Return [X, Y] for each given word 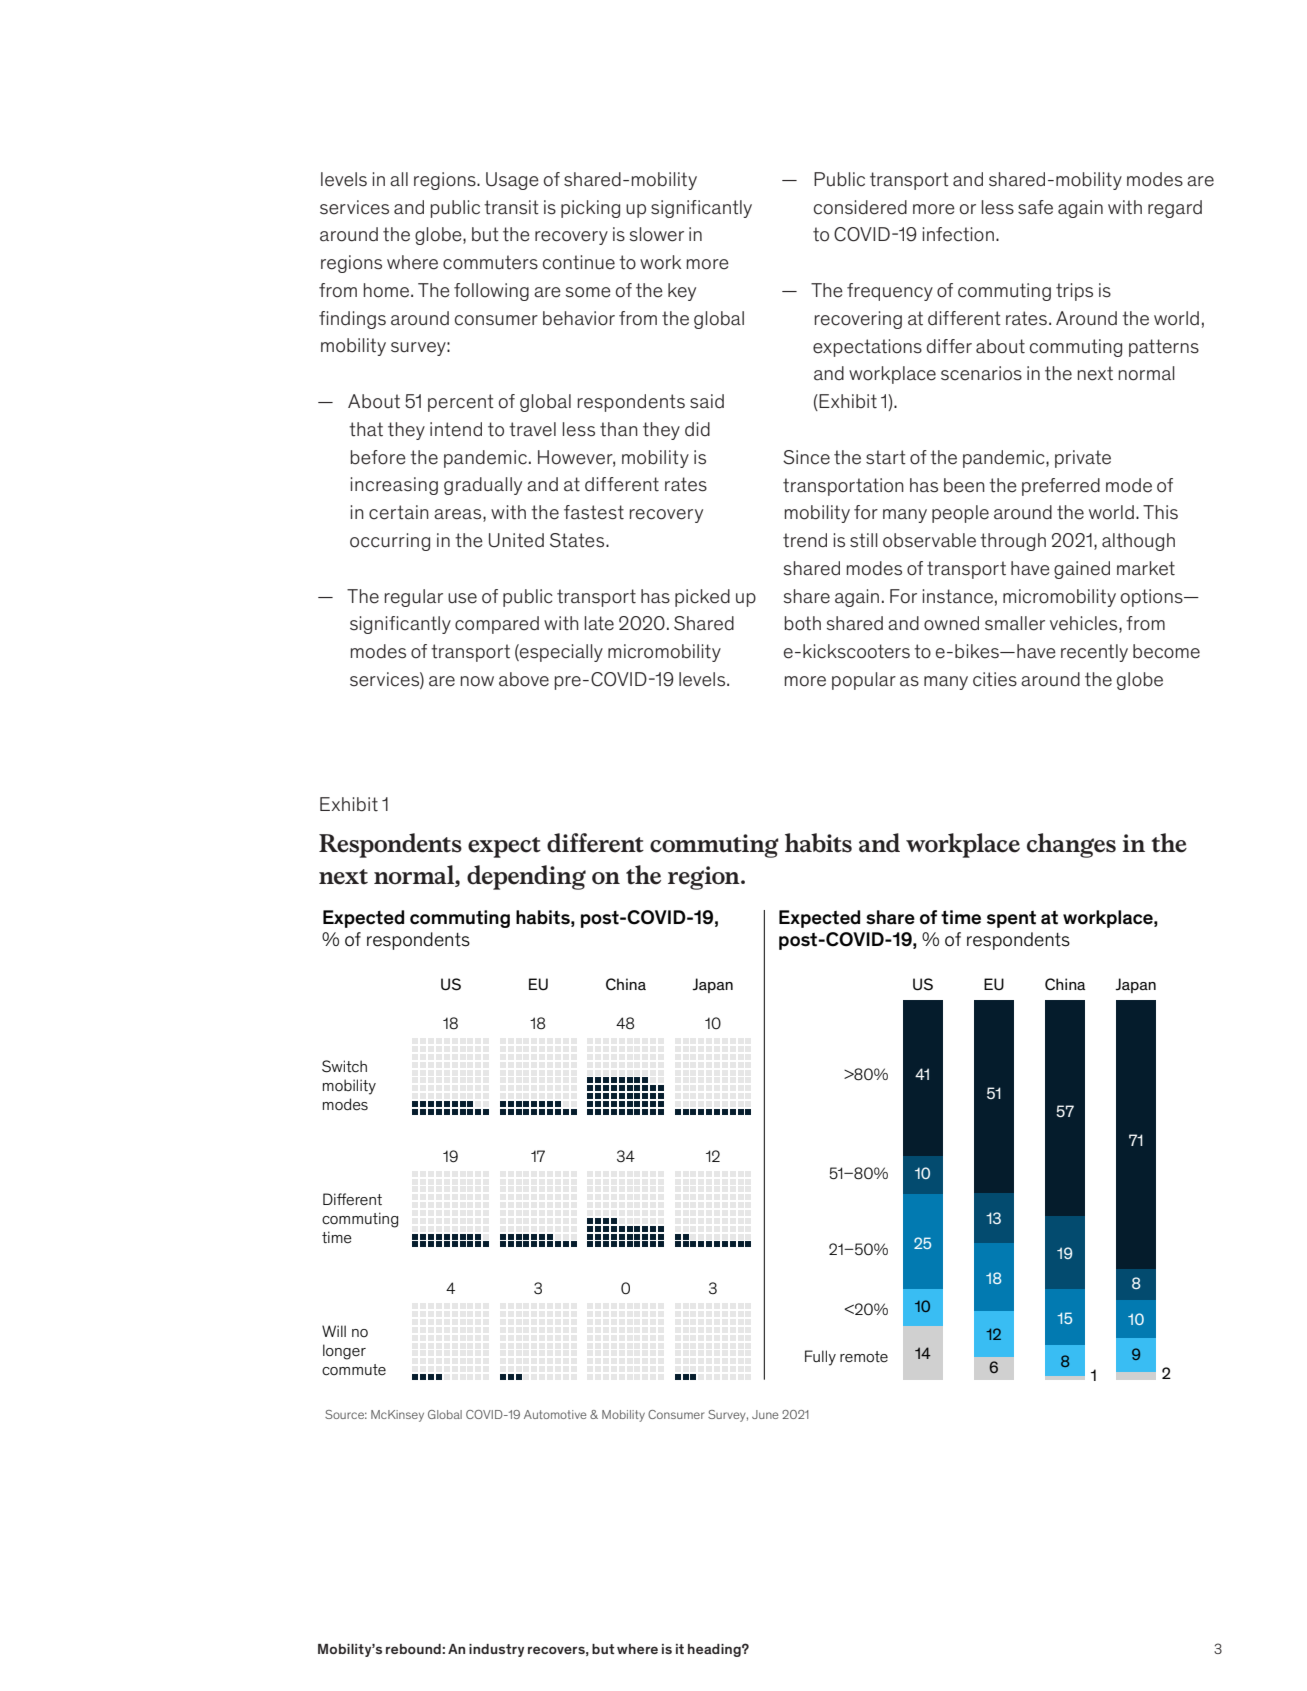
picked [702, 598]
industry [496, 1650]
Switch [344, 1066]
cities [995, 679]
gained [1082, 570]
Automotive [555, 1414]
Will [334, 1331]
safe [1035, 207]
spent [1011, 919]
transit [511, 207]
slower [657, 234]
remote [864, 1357]
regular [414, 598]
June [765, 1414]
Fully [820, 1358]
